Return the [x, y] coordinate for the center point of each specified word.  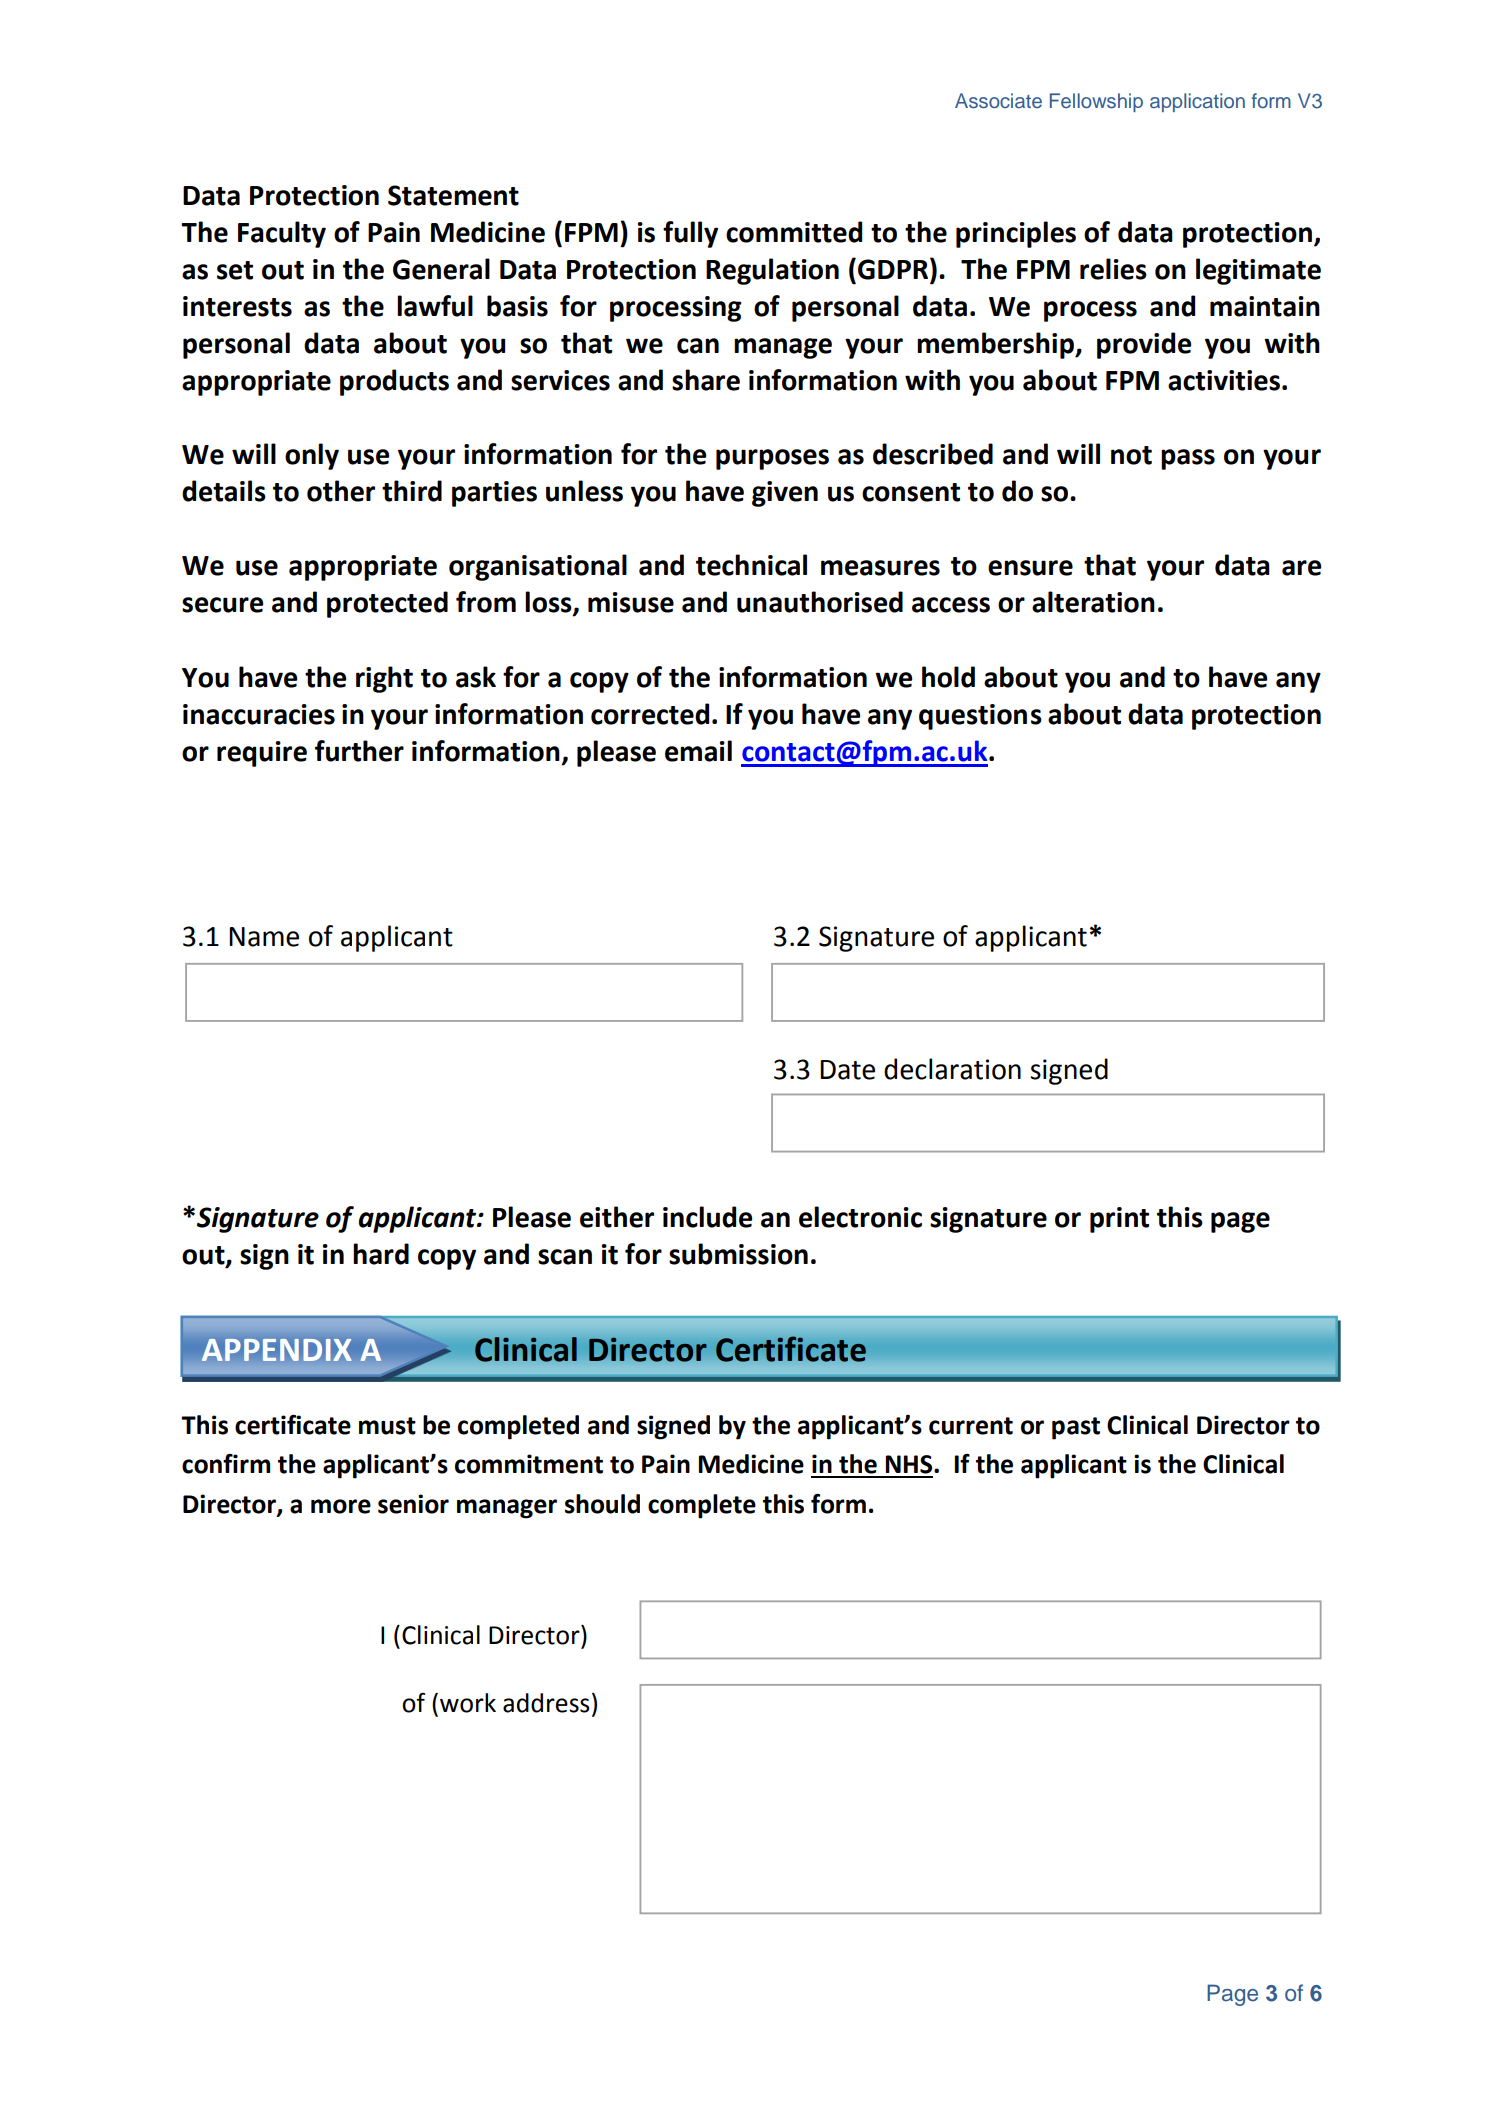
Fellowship [1096, 102]
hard [381, 1254]
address [546, 1703]
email [698, 751]
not [1131, 455]
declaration [952, 1069]
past [1076, 1428]
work [468, 1703]
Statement [453, 195]
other [341, 491]
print [1119, 1220]
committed [794, 232]
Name [264, 937]
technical [751, 565]
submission [738, 1254]
